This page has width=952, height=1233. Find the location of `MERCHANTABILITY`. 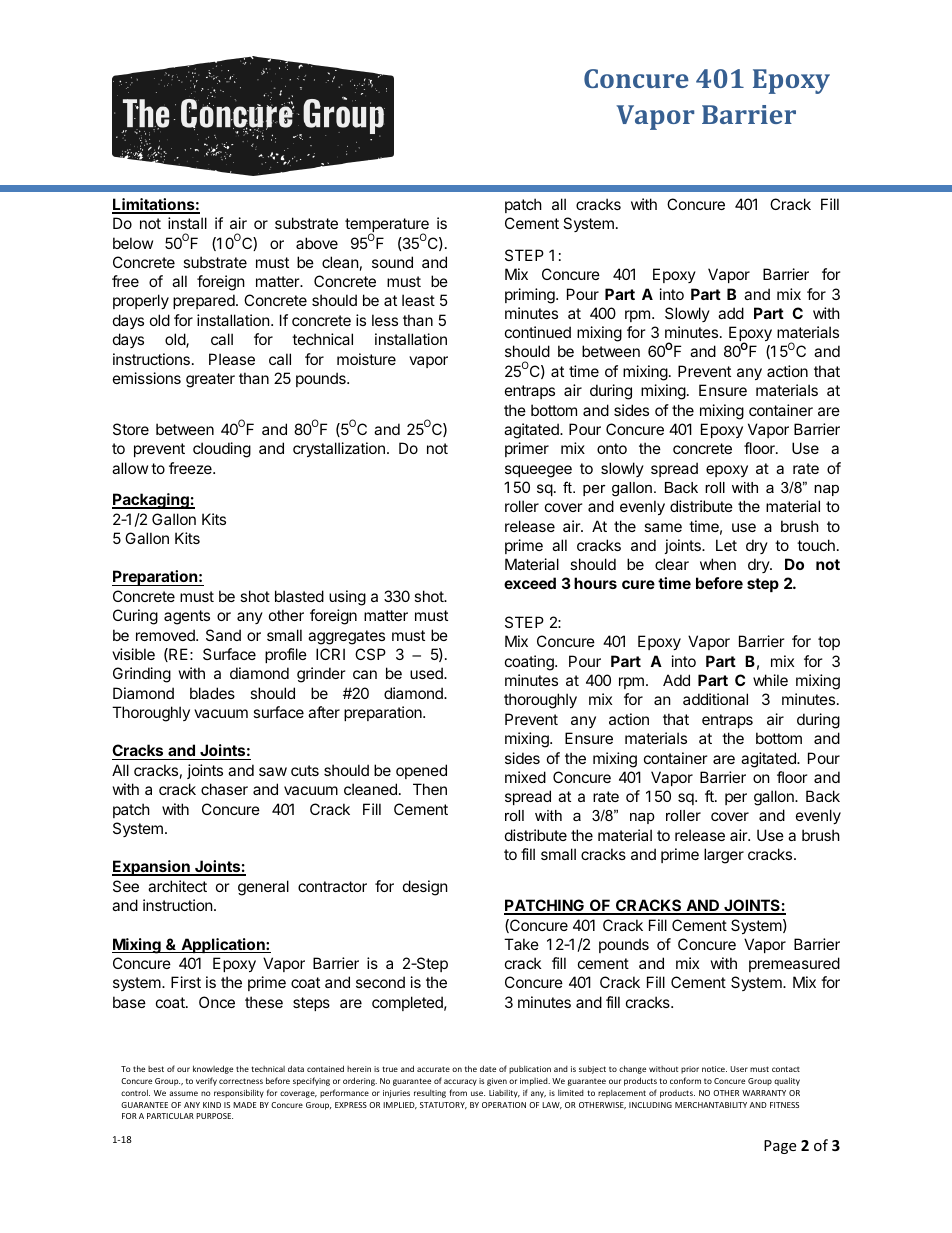

MERCHANTABILITY is located at coordinates (711, 1105).
